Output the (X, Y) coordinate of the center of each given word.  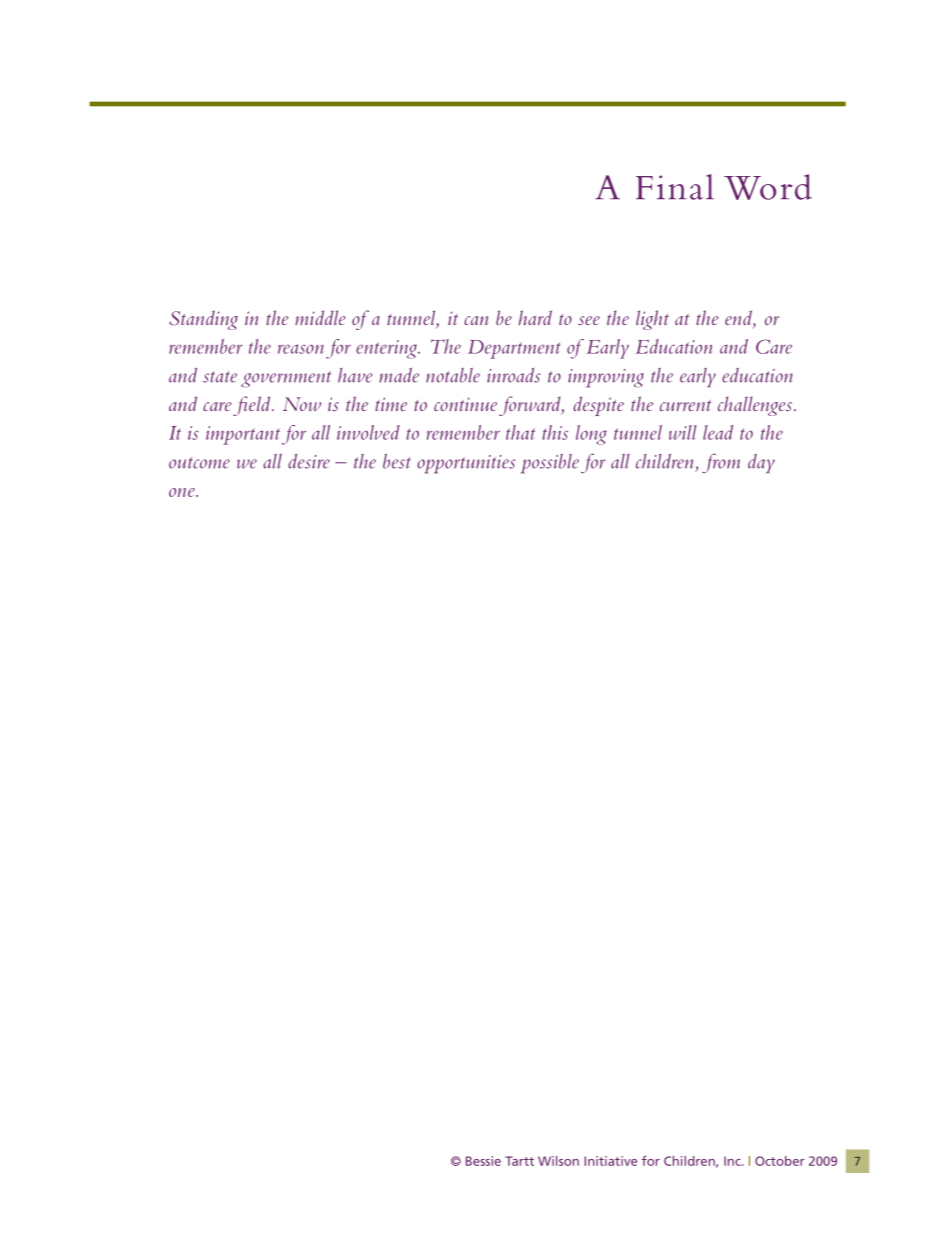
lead (718, 432)
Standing (203, 320)
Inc (733, 1161)
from (721, 463)
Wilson (558, 1161)
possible (549, 464)
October (780, 1161)
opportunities (466, 464)
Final (675, 187)
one (183, 492)
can (476, 320)
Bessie (483, 1161)
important (243, 435)
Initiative (610, 1161)
